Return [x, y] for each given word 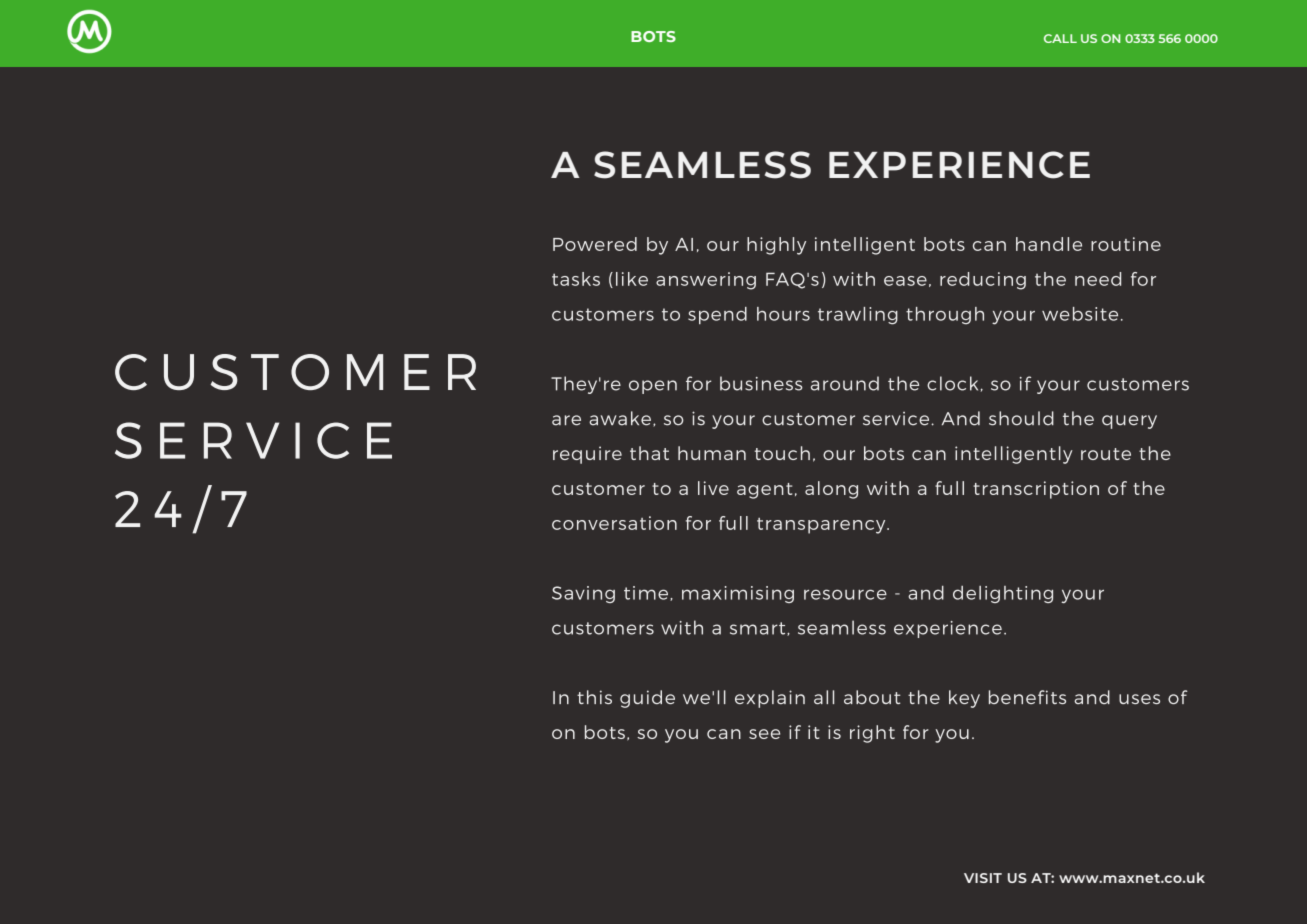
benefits [1027, 697]
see [764, 734]
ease [905, 281]
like [632, 279]
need [1098, 279]
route [1106, 454]
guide [647, 699]
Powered [595, 244]
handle [1049, 244]
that [649, 453]
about [872, 697]
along [831, 490]
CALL [1060, 38]
